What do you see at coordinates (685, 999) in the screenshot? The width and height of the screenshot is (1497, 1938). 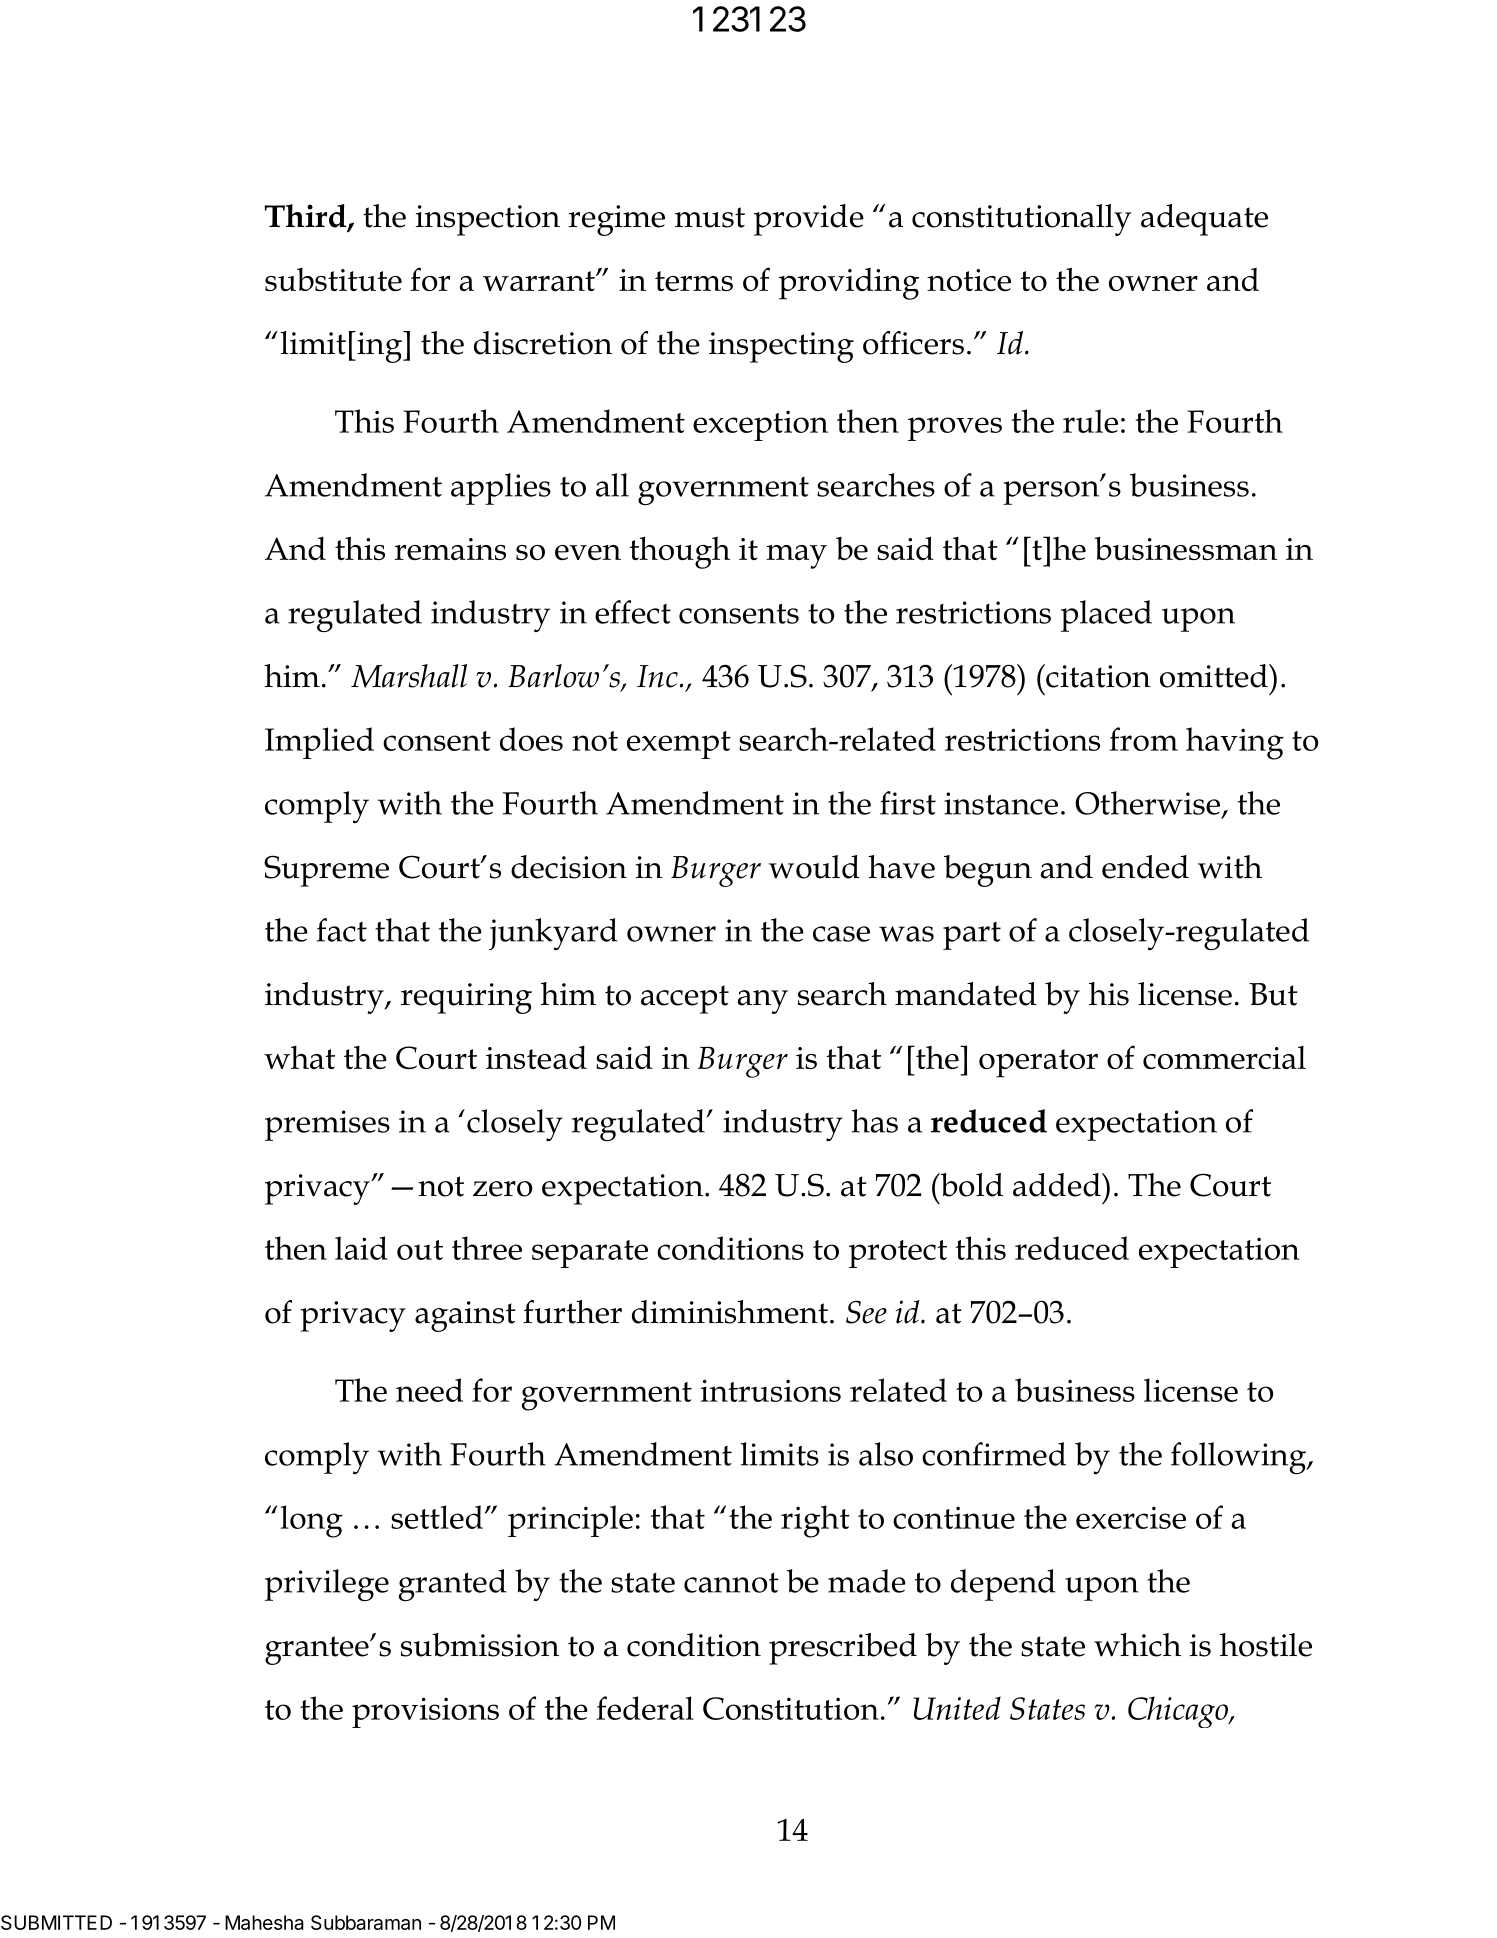 I see `accept` at bounding box center [685, 999].
